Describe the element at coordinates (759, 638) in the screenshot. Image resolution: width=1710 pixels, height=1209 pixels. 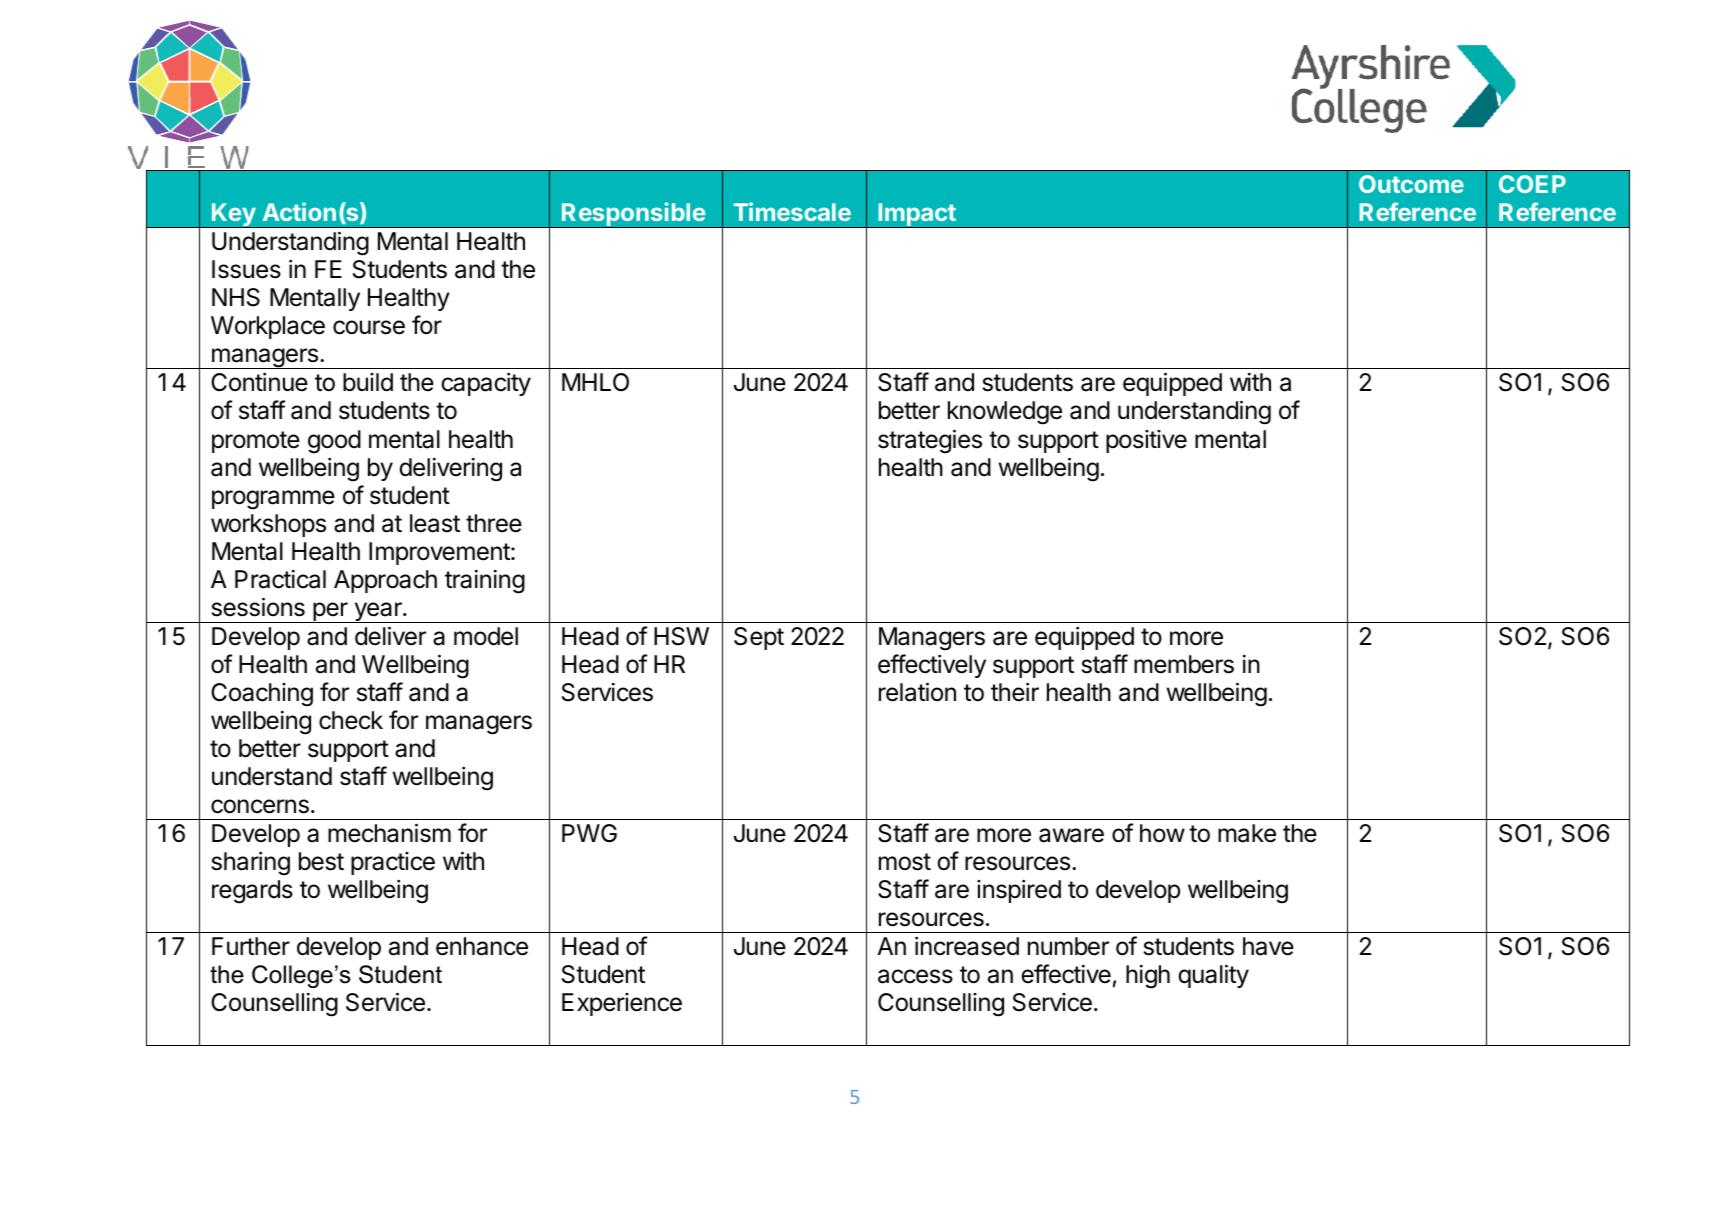
I see `Sept` at that location.
